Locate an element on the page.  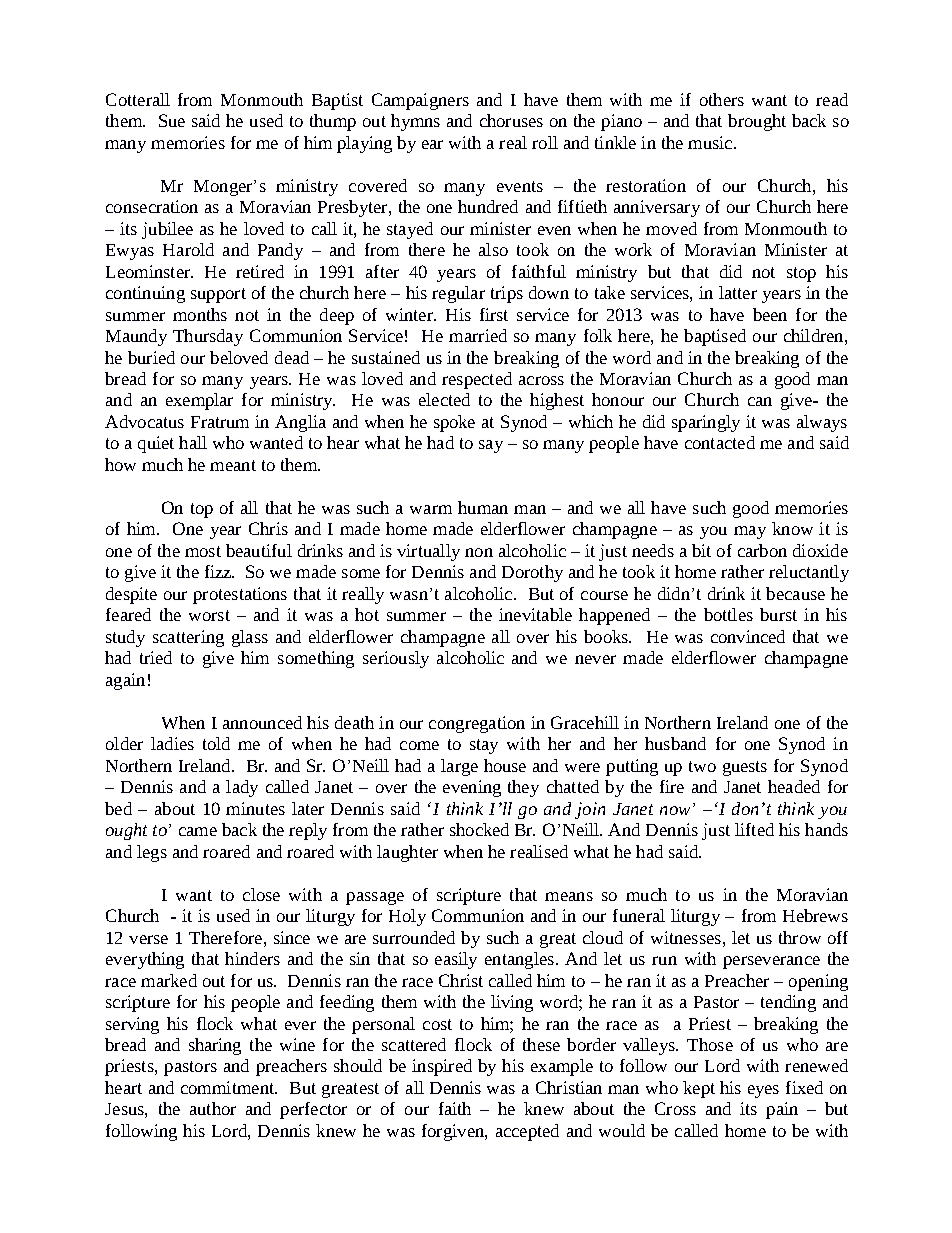
Sue is located at coordinates (172, 120).
